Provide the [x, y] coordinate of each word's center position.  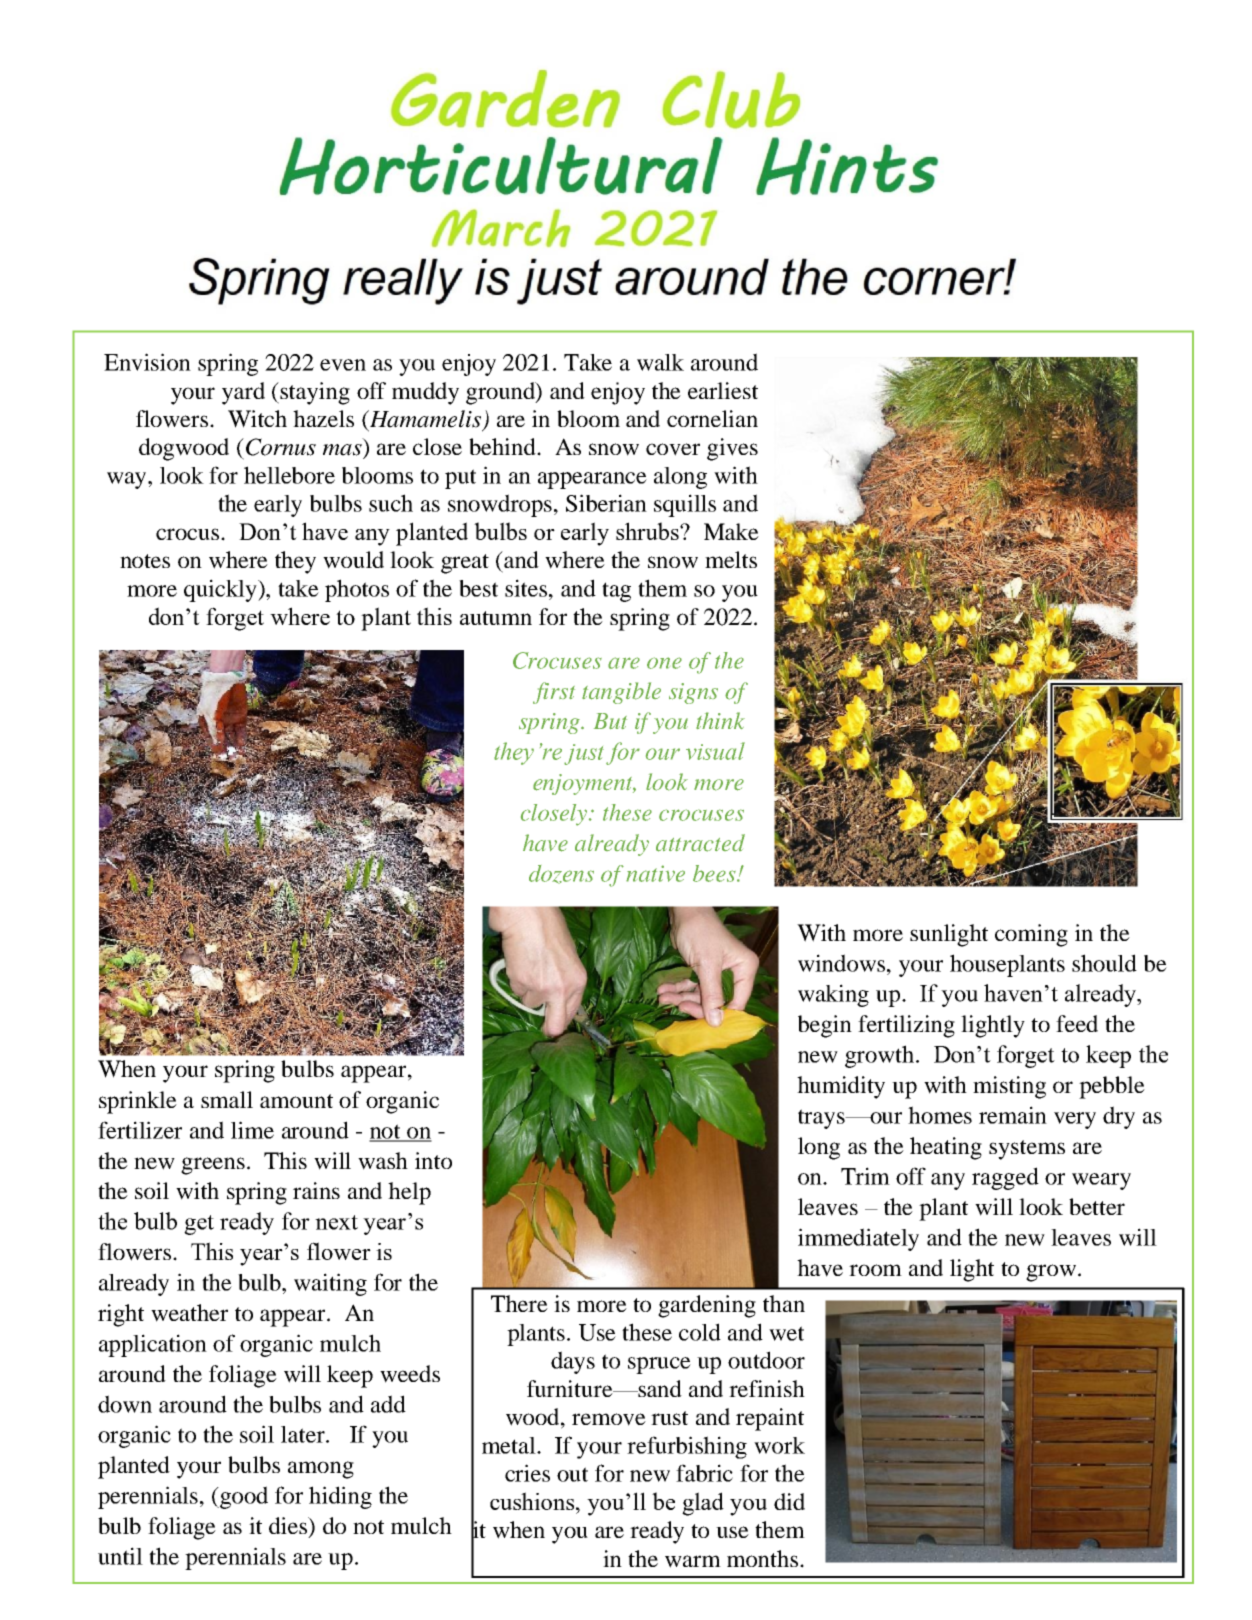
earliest [723, 390]
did [789, 1501]
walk [660, 362]
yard [243, 393]
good [243, 1497]
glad [703, 1504]
